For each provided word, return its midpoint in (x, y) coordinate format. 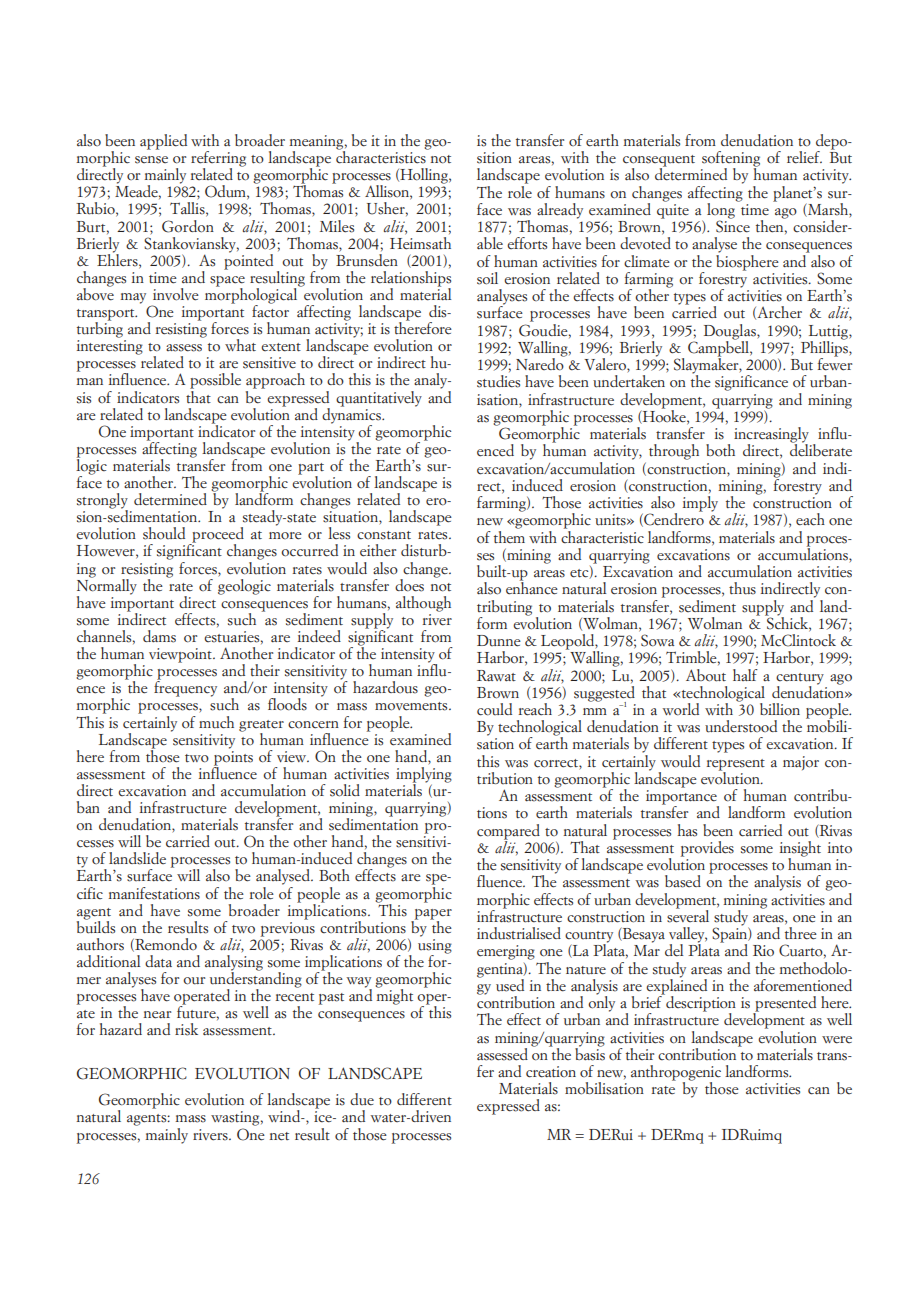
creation (551, 1072)
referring (218, 160)
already (560, 211)
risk (186, 1029)
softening (731, 160)
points (233, 758)
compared (508, 833)
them (509, 535)
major (801, 763)
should (164, 533)
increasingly (771, 436)
